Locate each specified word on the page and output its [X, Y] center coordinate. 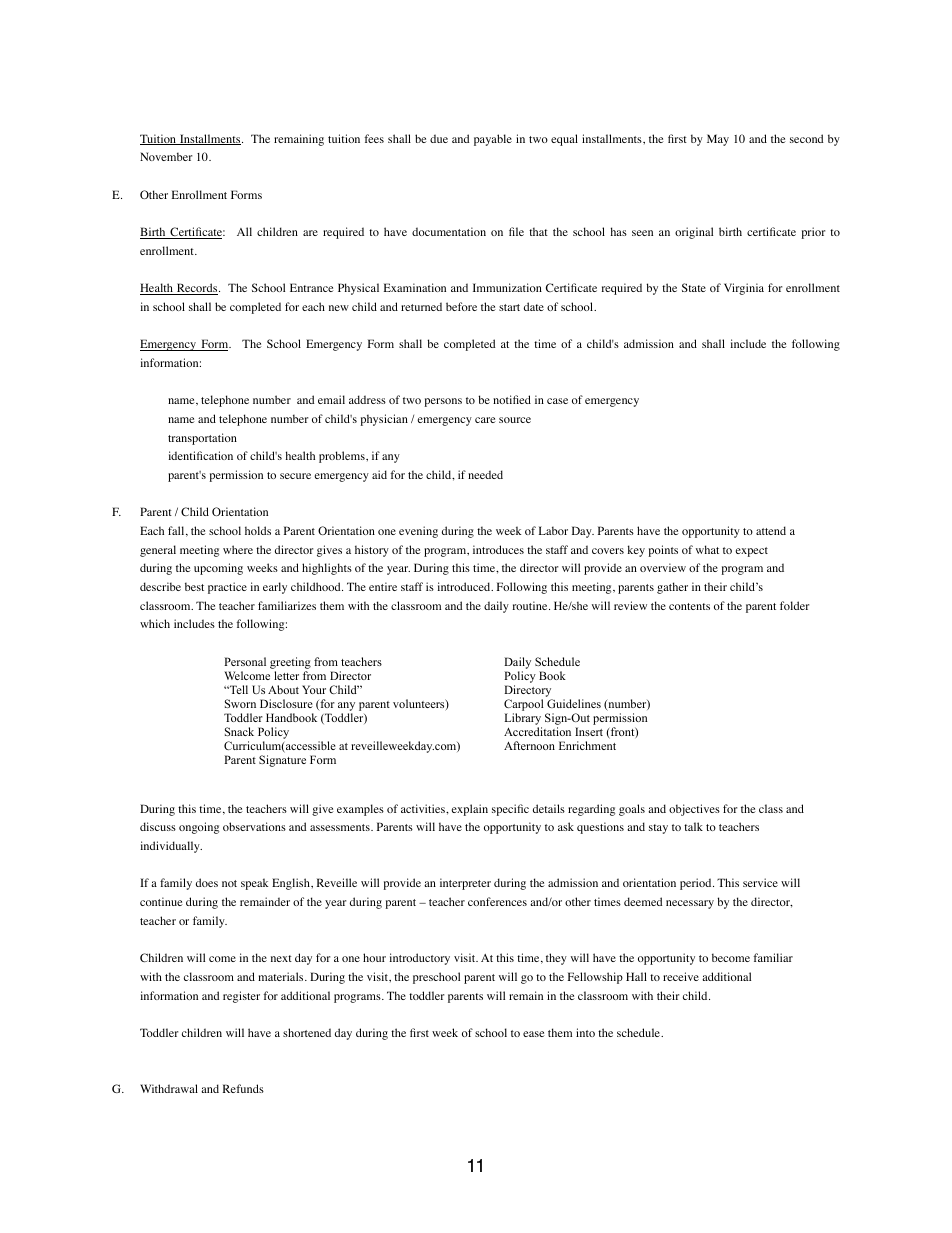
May [718, 140]
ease [534, 1034]
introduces [498, 549]
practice [227, 588]
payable [493, 140]
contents [689, 606]
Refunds [243, 1088]
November [166, 156]
